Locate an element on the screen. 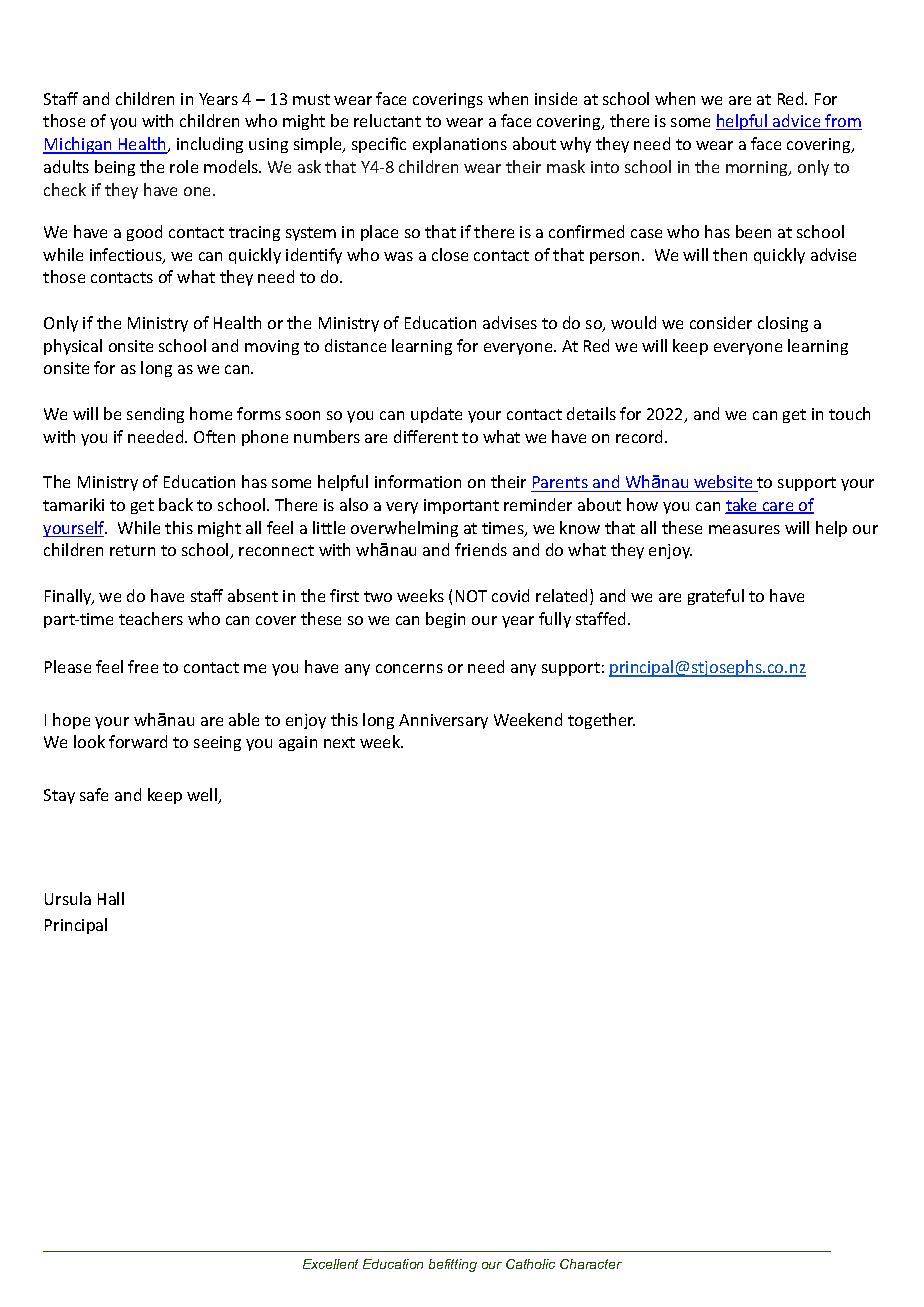  explanations is located at coordinates (460, 145).
